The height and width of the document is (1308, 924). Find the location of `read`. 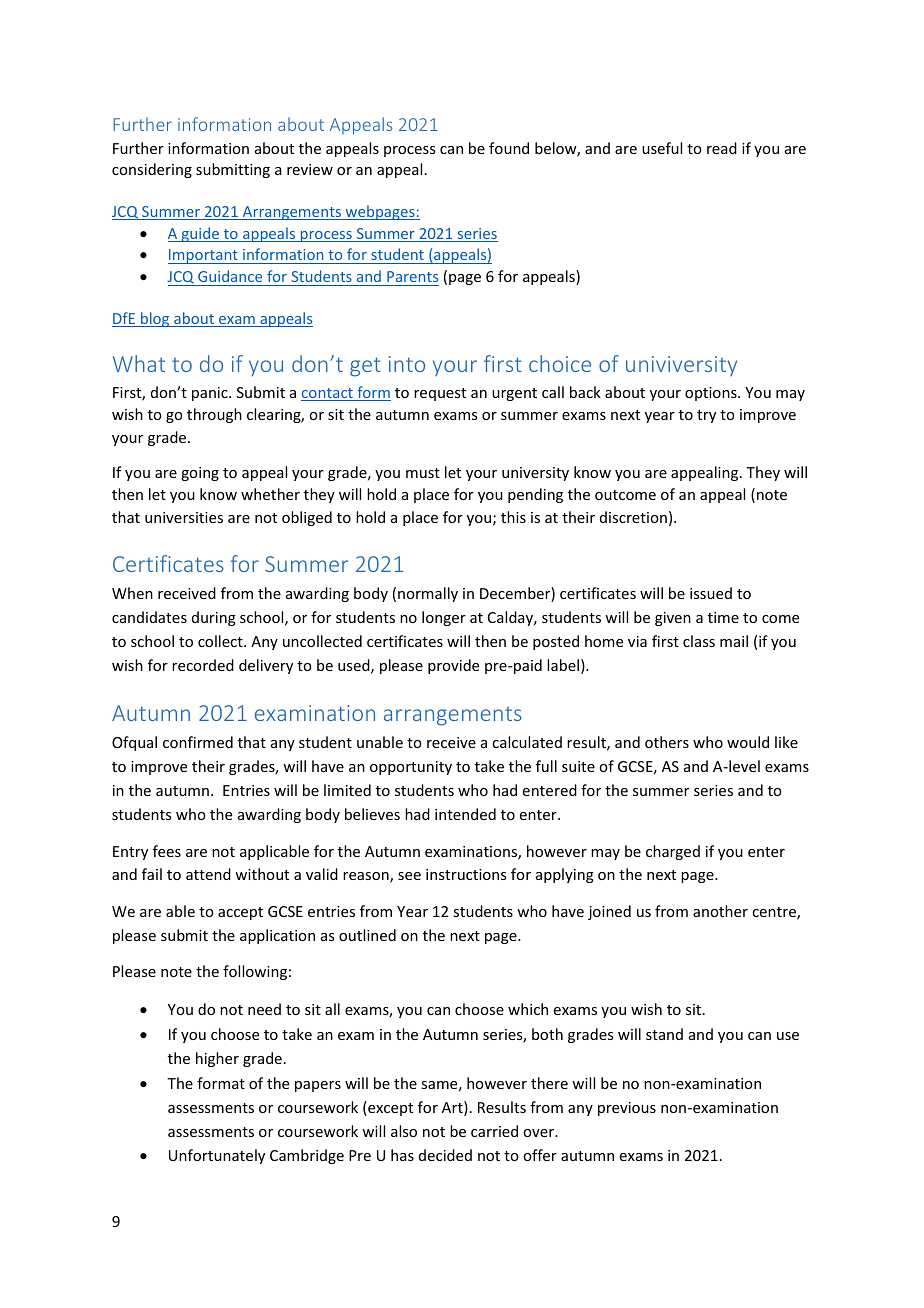

read is located at coordinates (722, 148).
